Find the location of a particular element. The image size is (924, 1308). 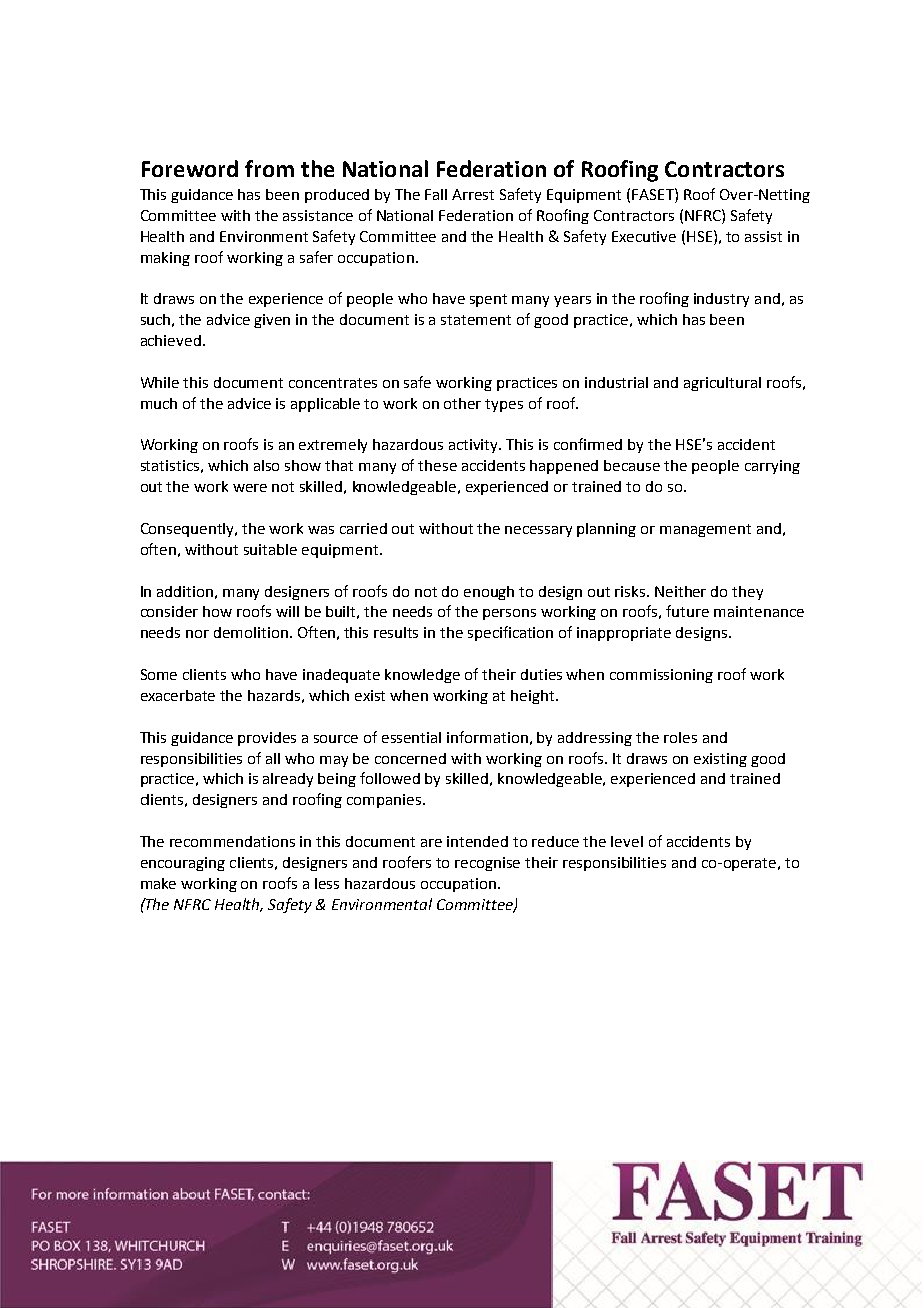

Arrest is located at coordinates (473, 194).
